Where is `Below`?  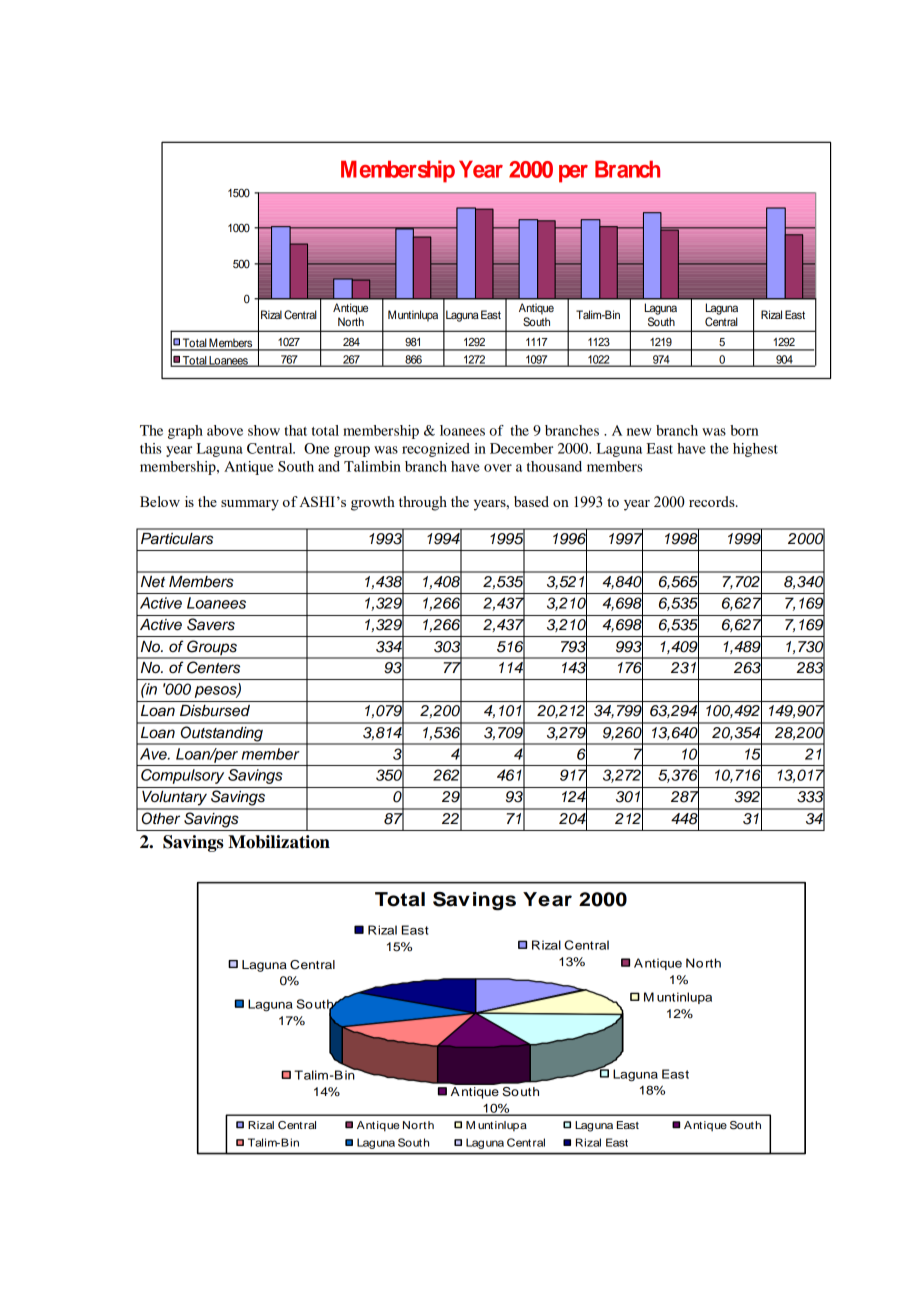
Below is located at coordinates (160, 501).
